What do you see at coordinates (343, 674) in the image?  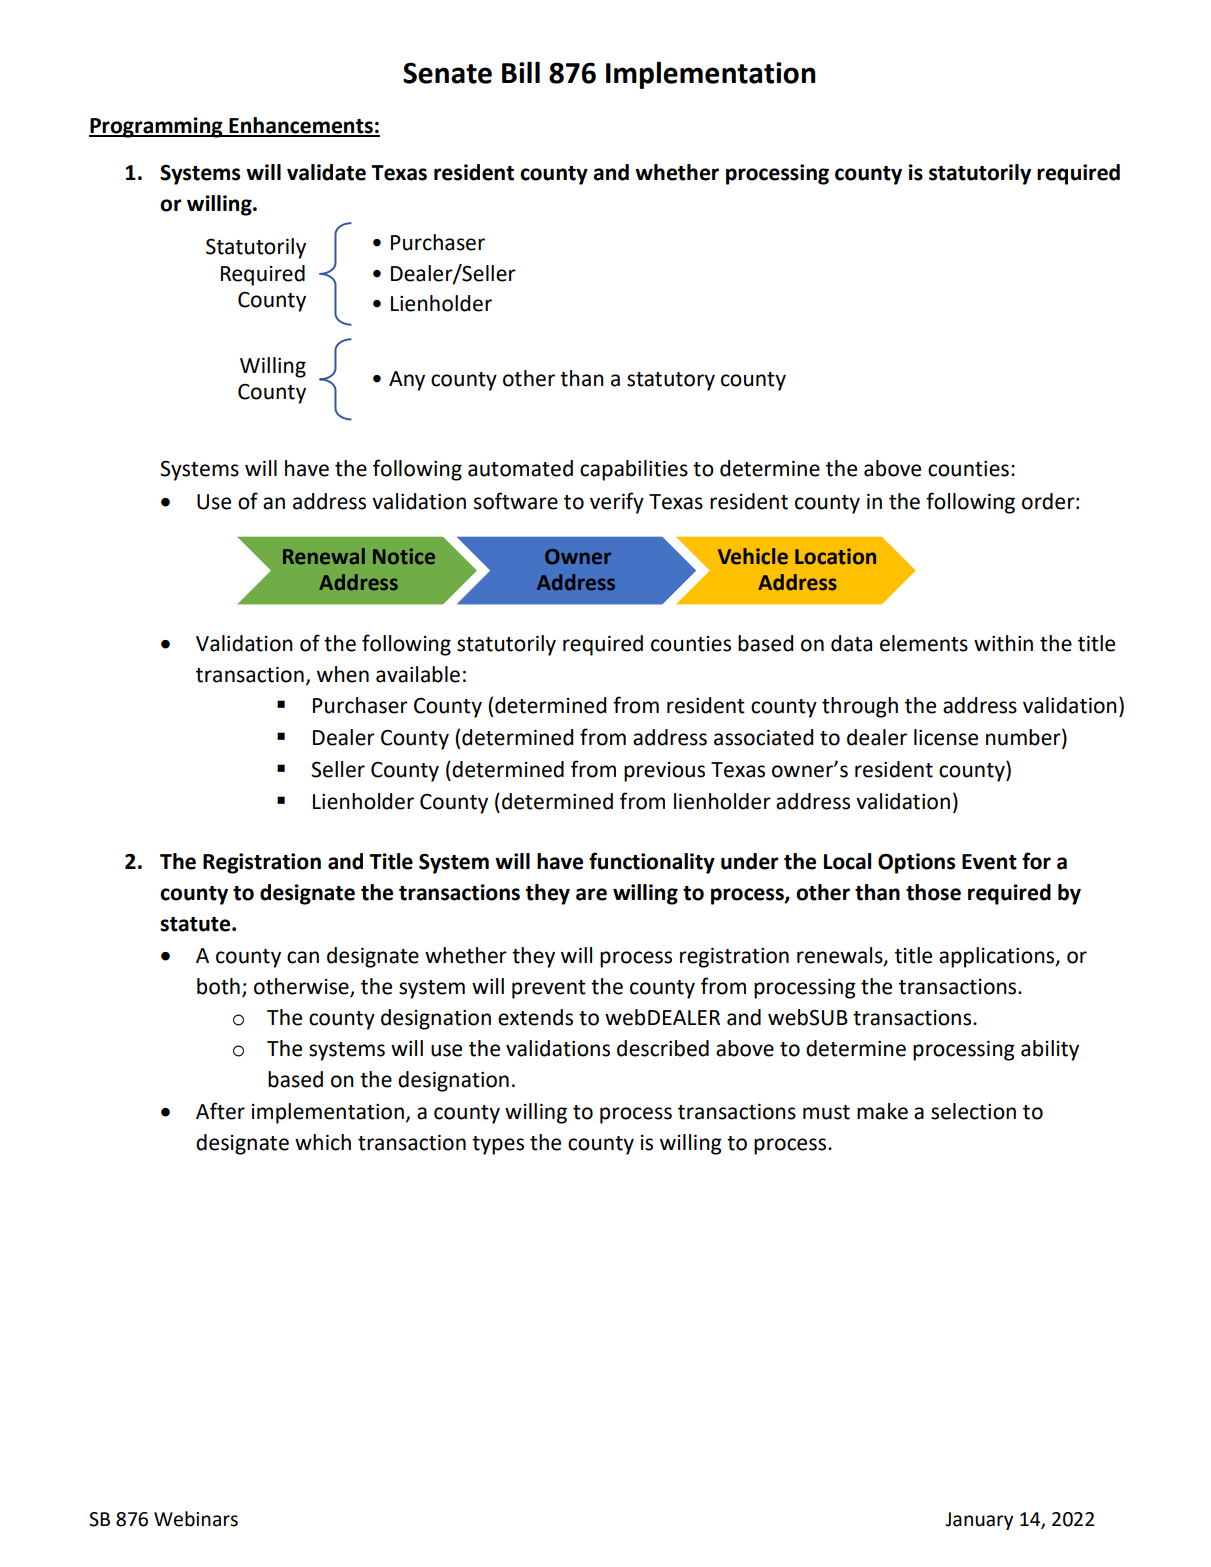 I see `when` at bounding box center [343, 674].
